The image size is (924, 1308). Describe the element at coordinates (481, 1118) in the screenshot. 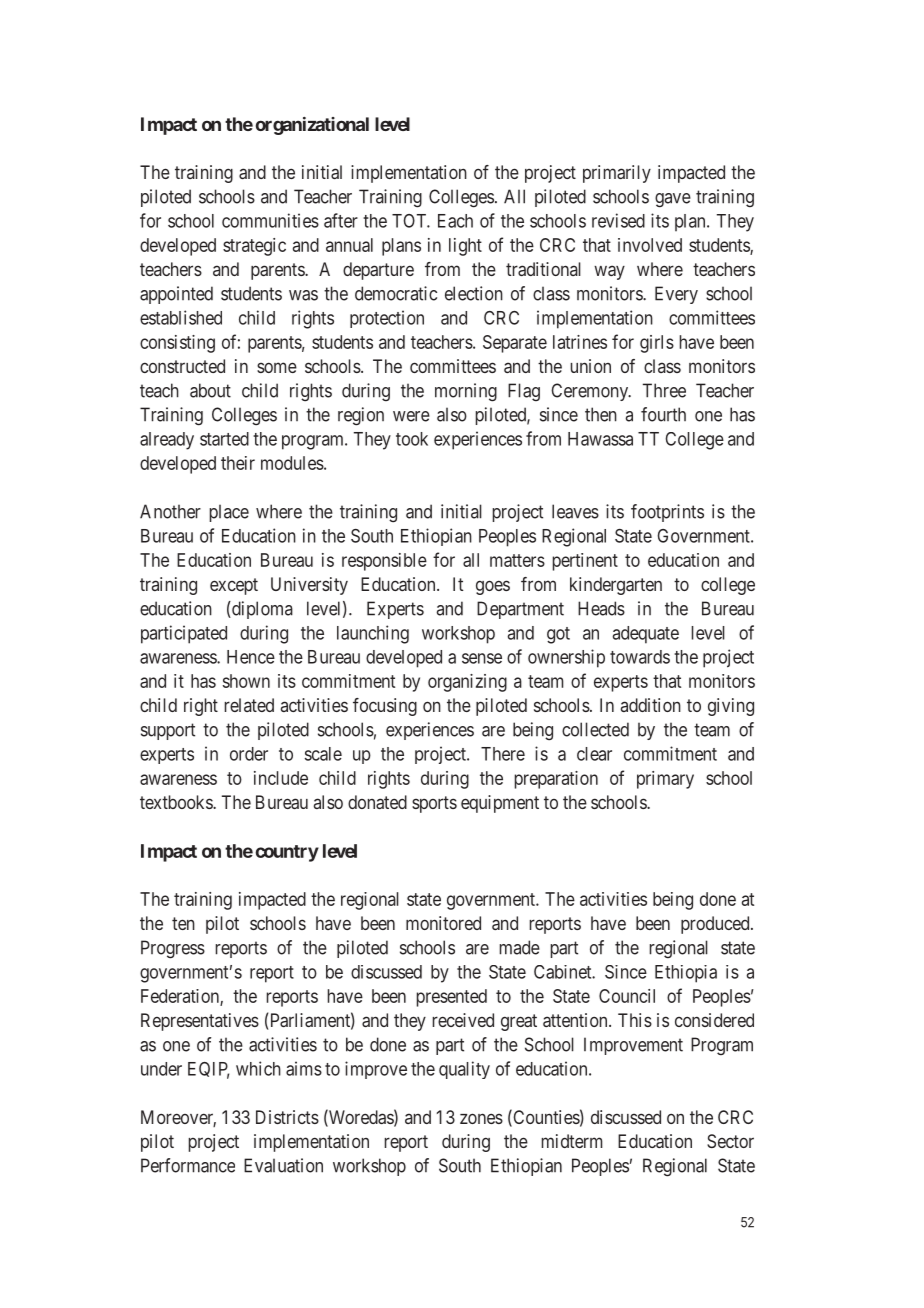

I see `zones` at that location.
